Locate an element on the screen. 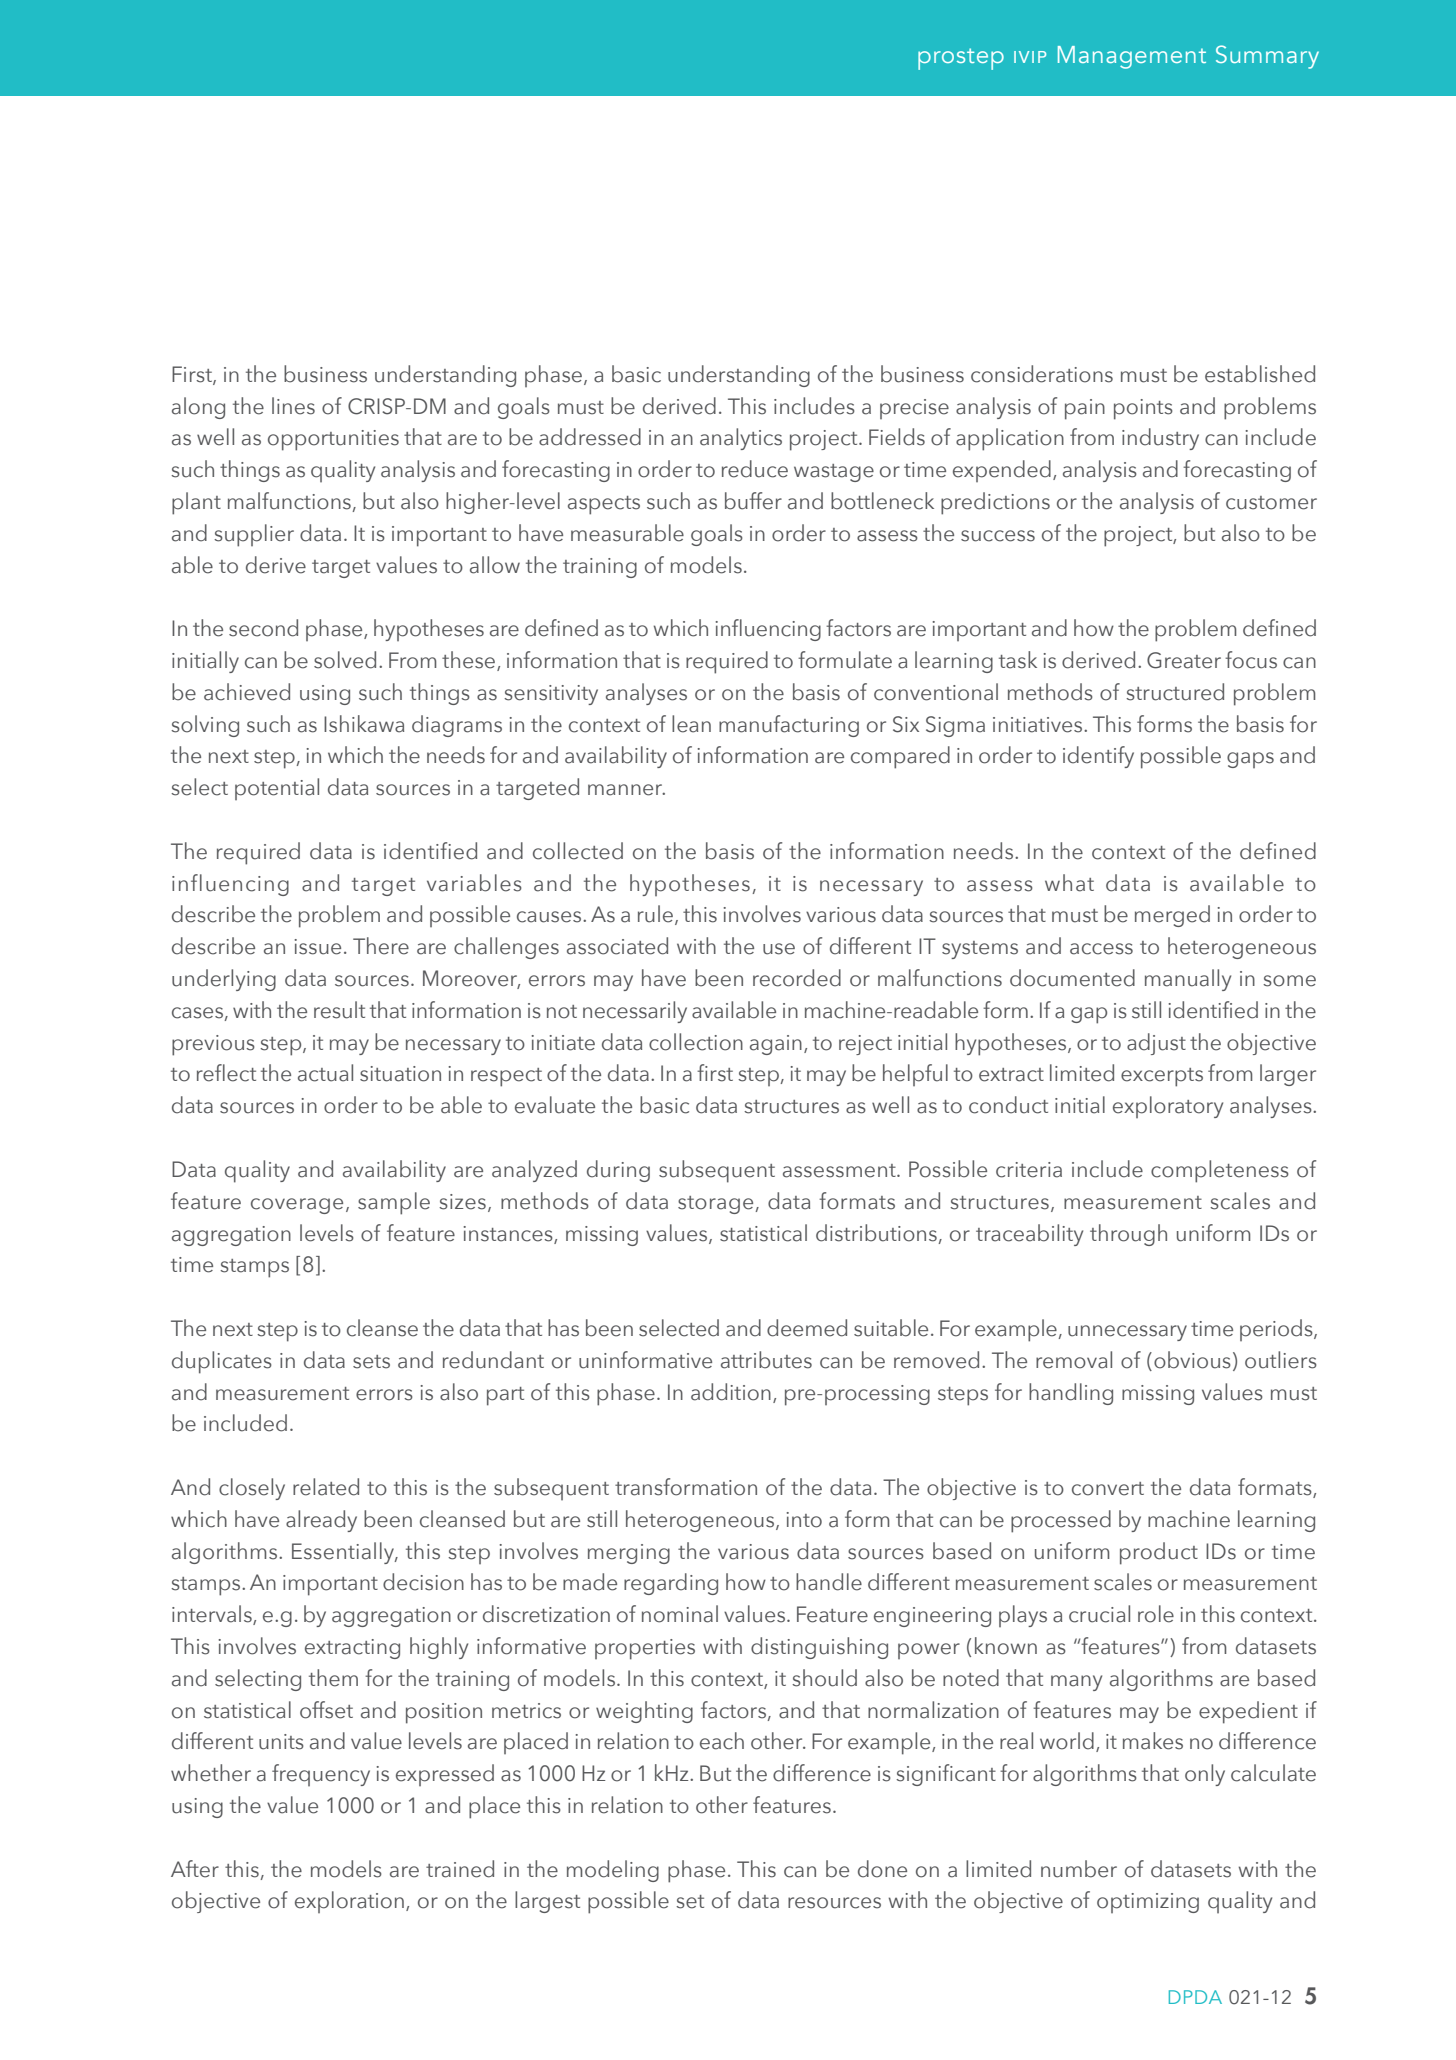 The width and height of the screenshot is (1456, 2060). exploration is located at coordinates (349, 1902).
